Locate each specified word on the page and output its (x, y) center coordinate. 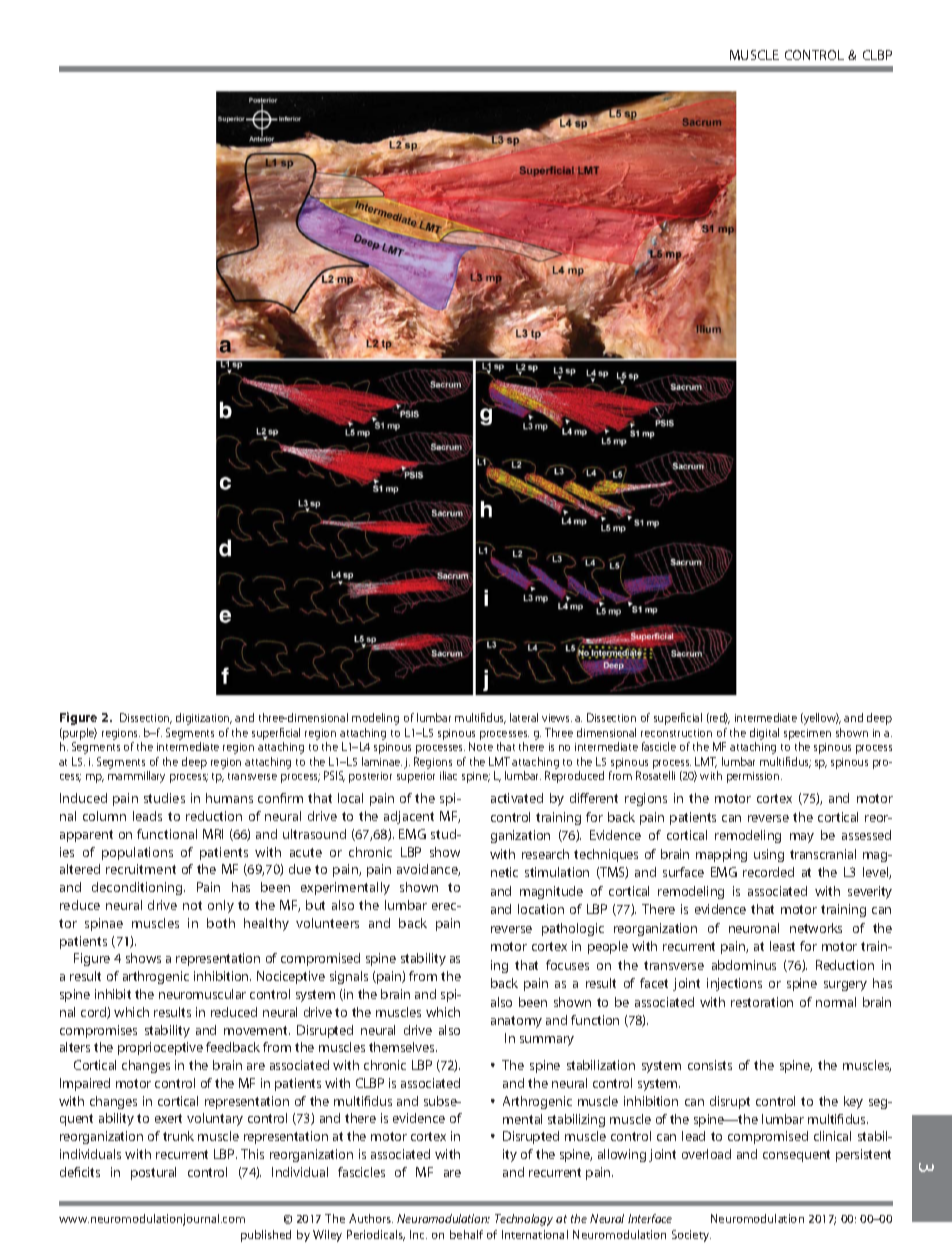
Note (481, 746)
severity (870, 892)
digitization (204, 719)
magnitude (551, 892)
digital (764, 734)
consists (710, 1065)
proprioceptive (160, 1048)
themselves (403, 1047)
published (266, 1236)
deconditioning (138, 888)
